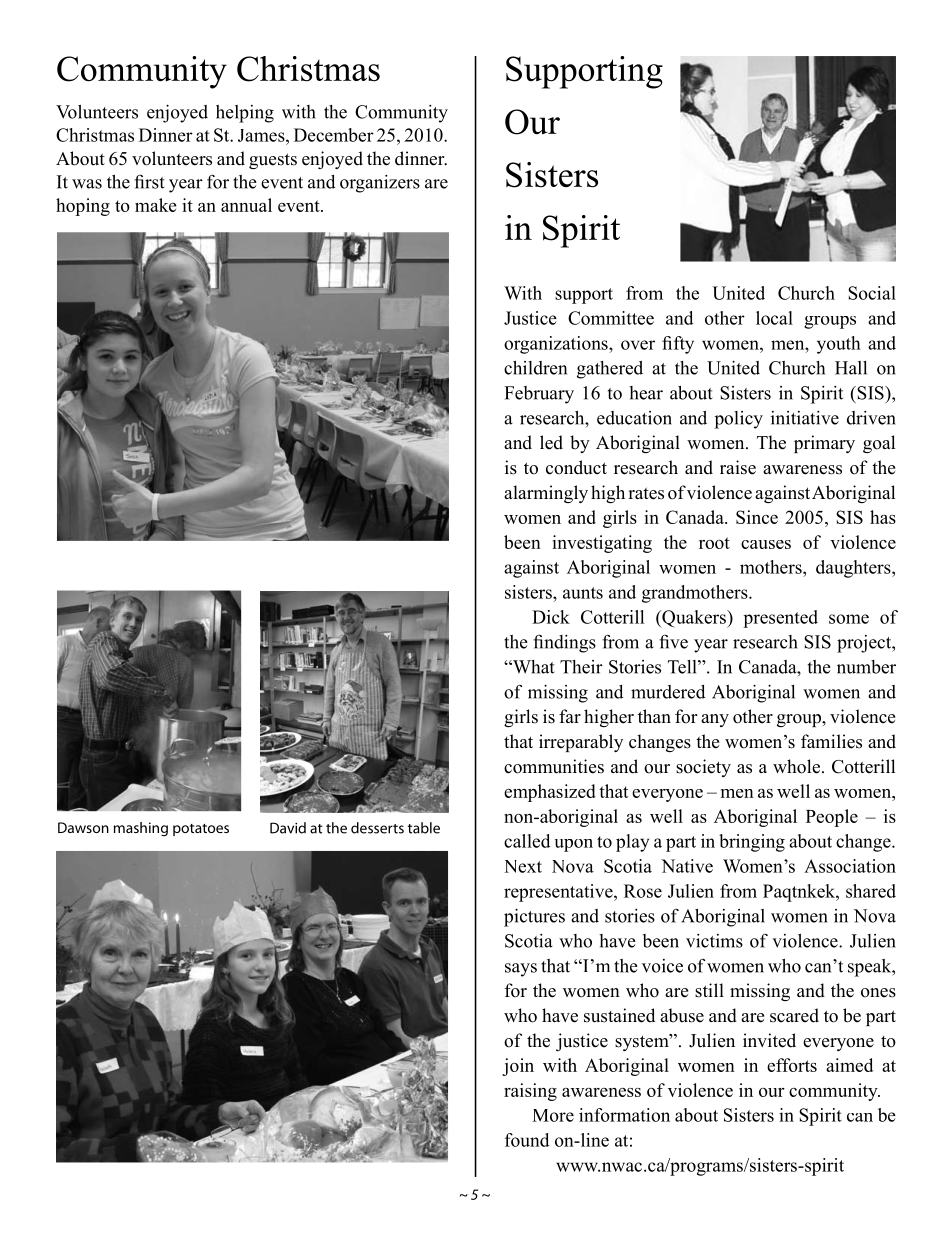 This screenshot has height=1233, width=952. I want to click on raising, so click(530, 1092).
